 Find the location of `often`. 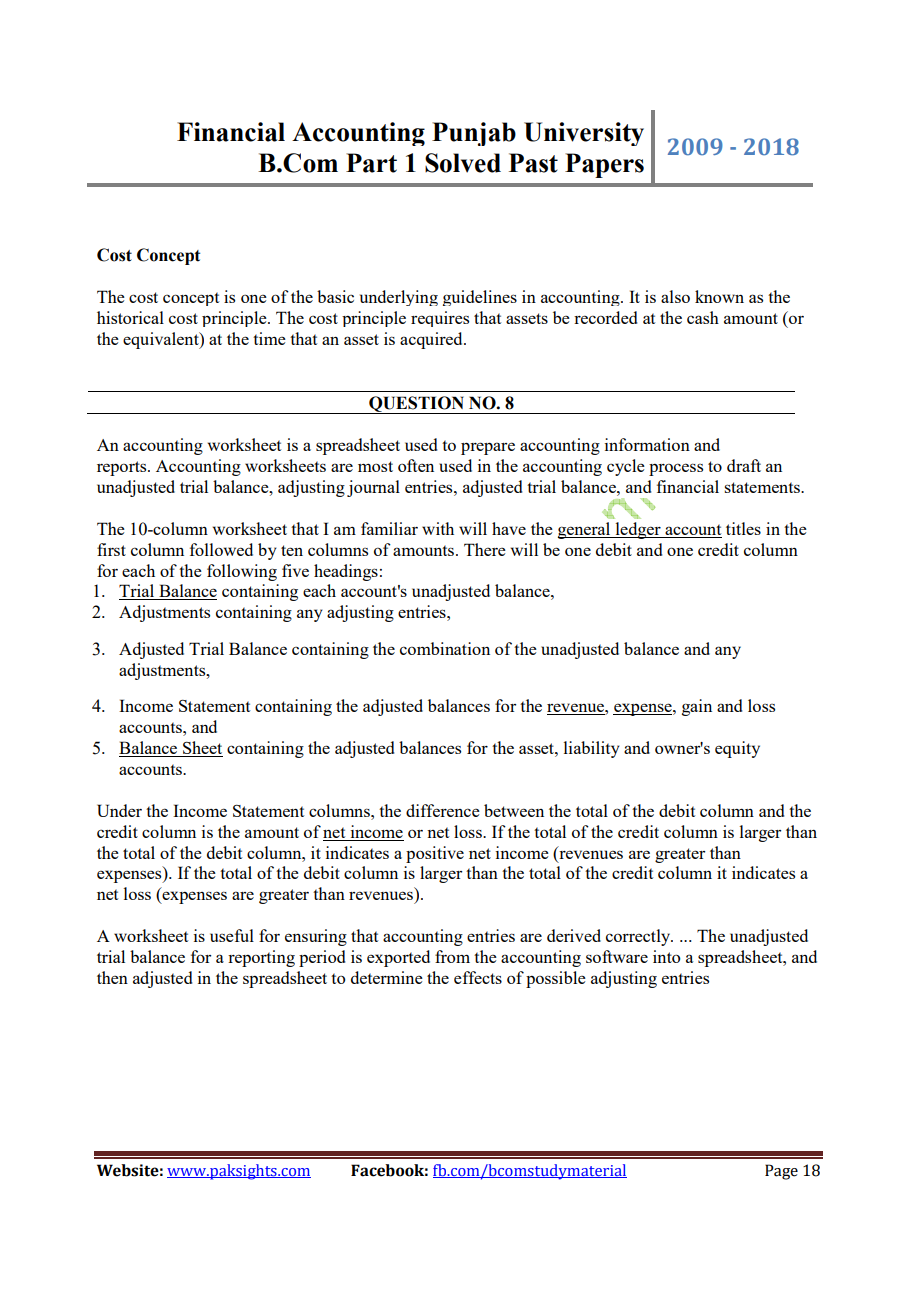

often is located at coordinates (416, 465).
